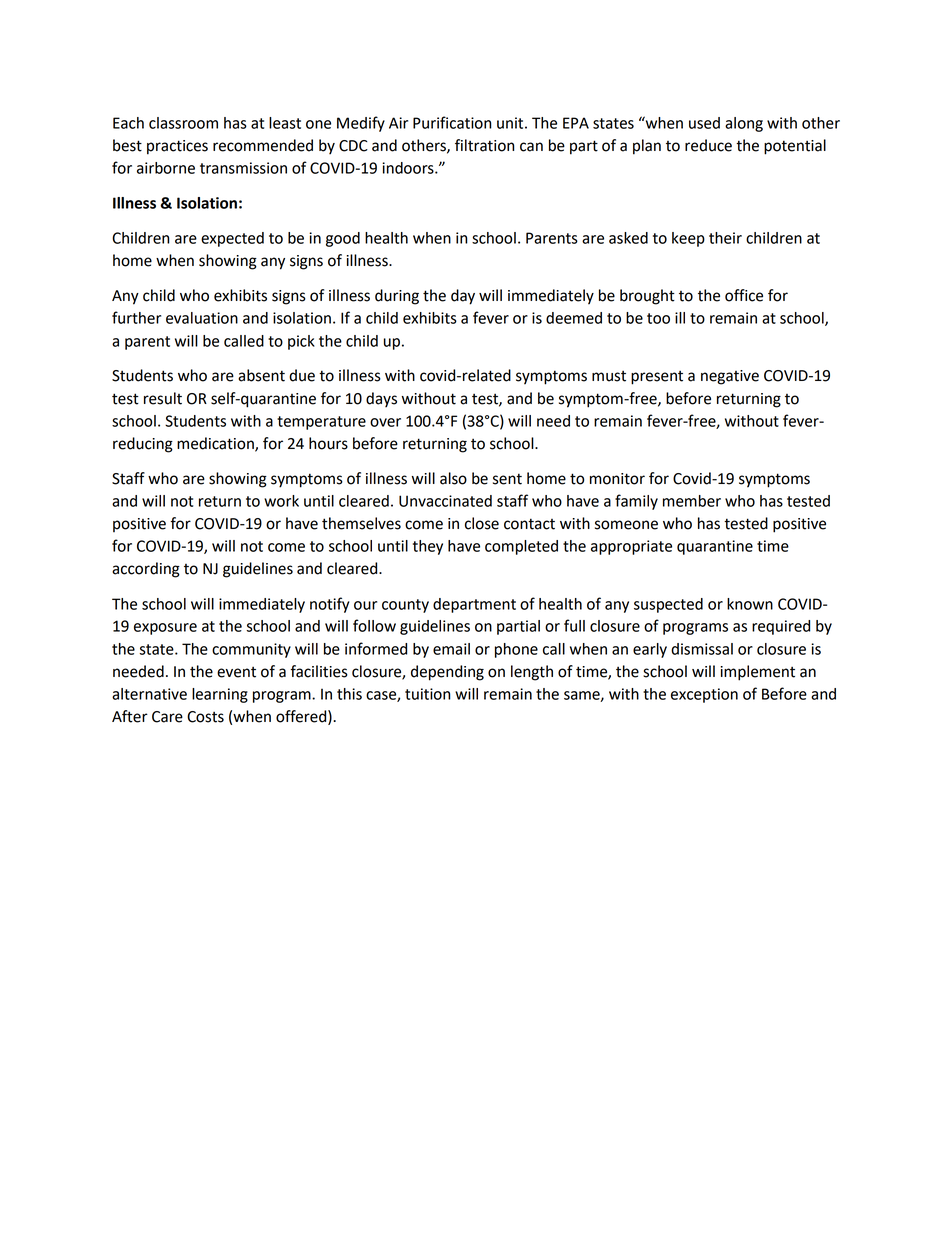 This screenshot has height=1233, width=952. I want to click on over, so click(385, 422).
